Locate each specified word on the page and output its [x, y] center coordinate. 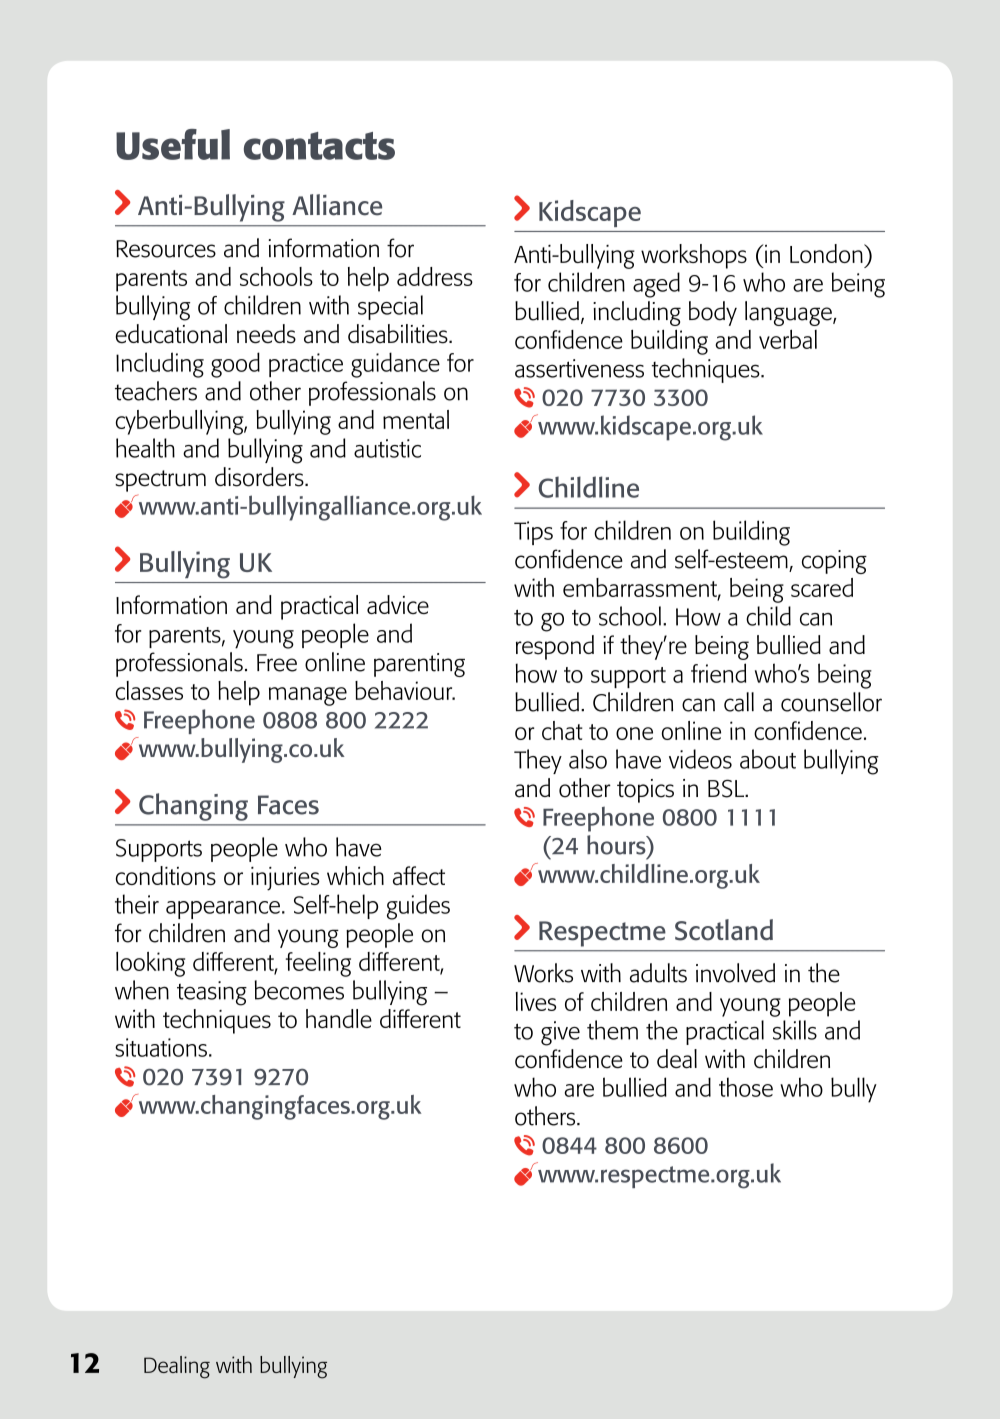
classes [149, 690]
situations [161, 1047]
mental [416, 419]
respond [555, 647]
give [560, 1033]
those [746, 1087]
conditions [166, 875]
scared [822, 587]
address [435, 276]
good [235, 365]
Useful [173, 144]
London [827, 253]
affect [419, 875]
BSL [727, 788]
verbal [788, 339]
